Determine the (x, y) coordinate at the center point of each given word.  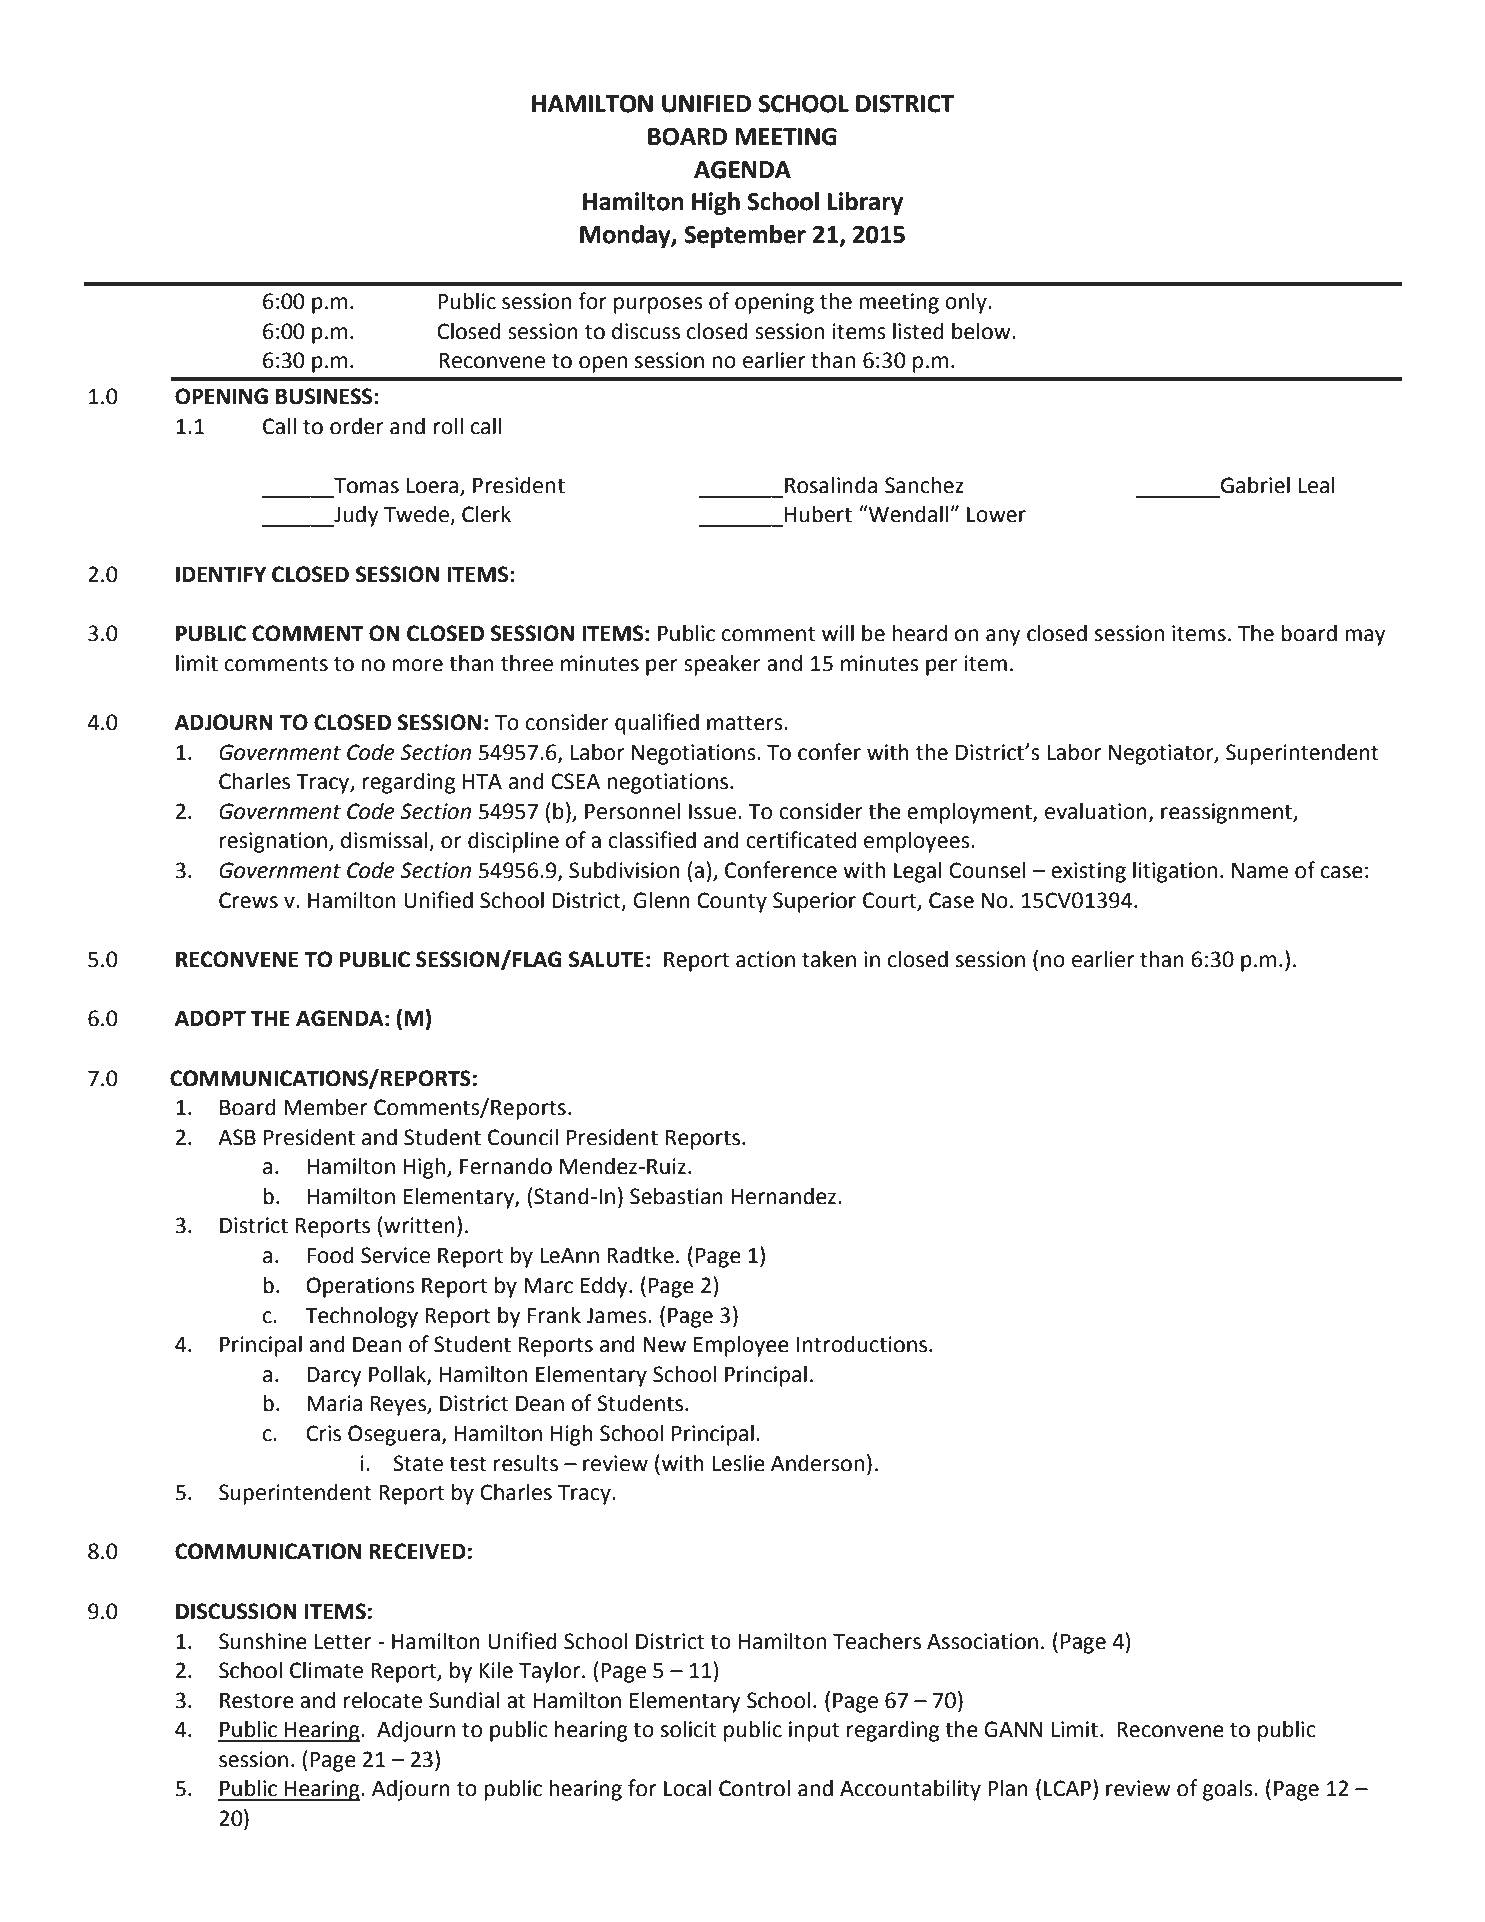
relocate (383, 1700)
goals (1229, 1790)
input (814, 1731)
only (967, 303)
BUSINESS (325, 396)
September (745, 236)
